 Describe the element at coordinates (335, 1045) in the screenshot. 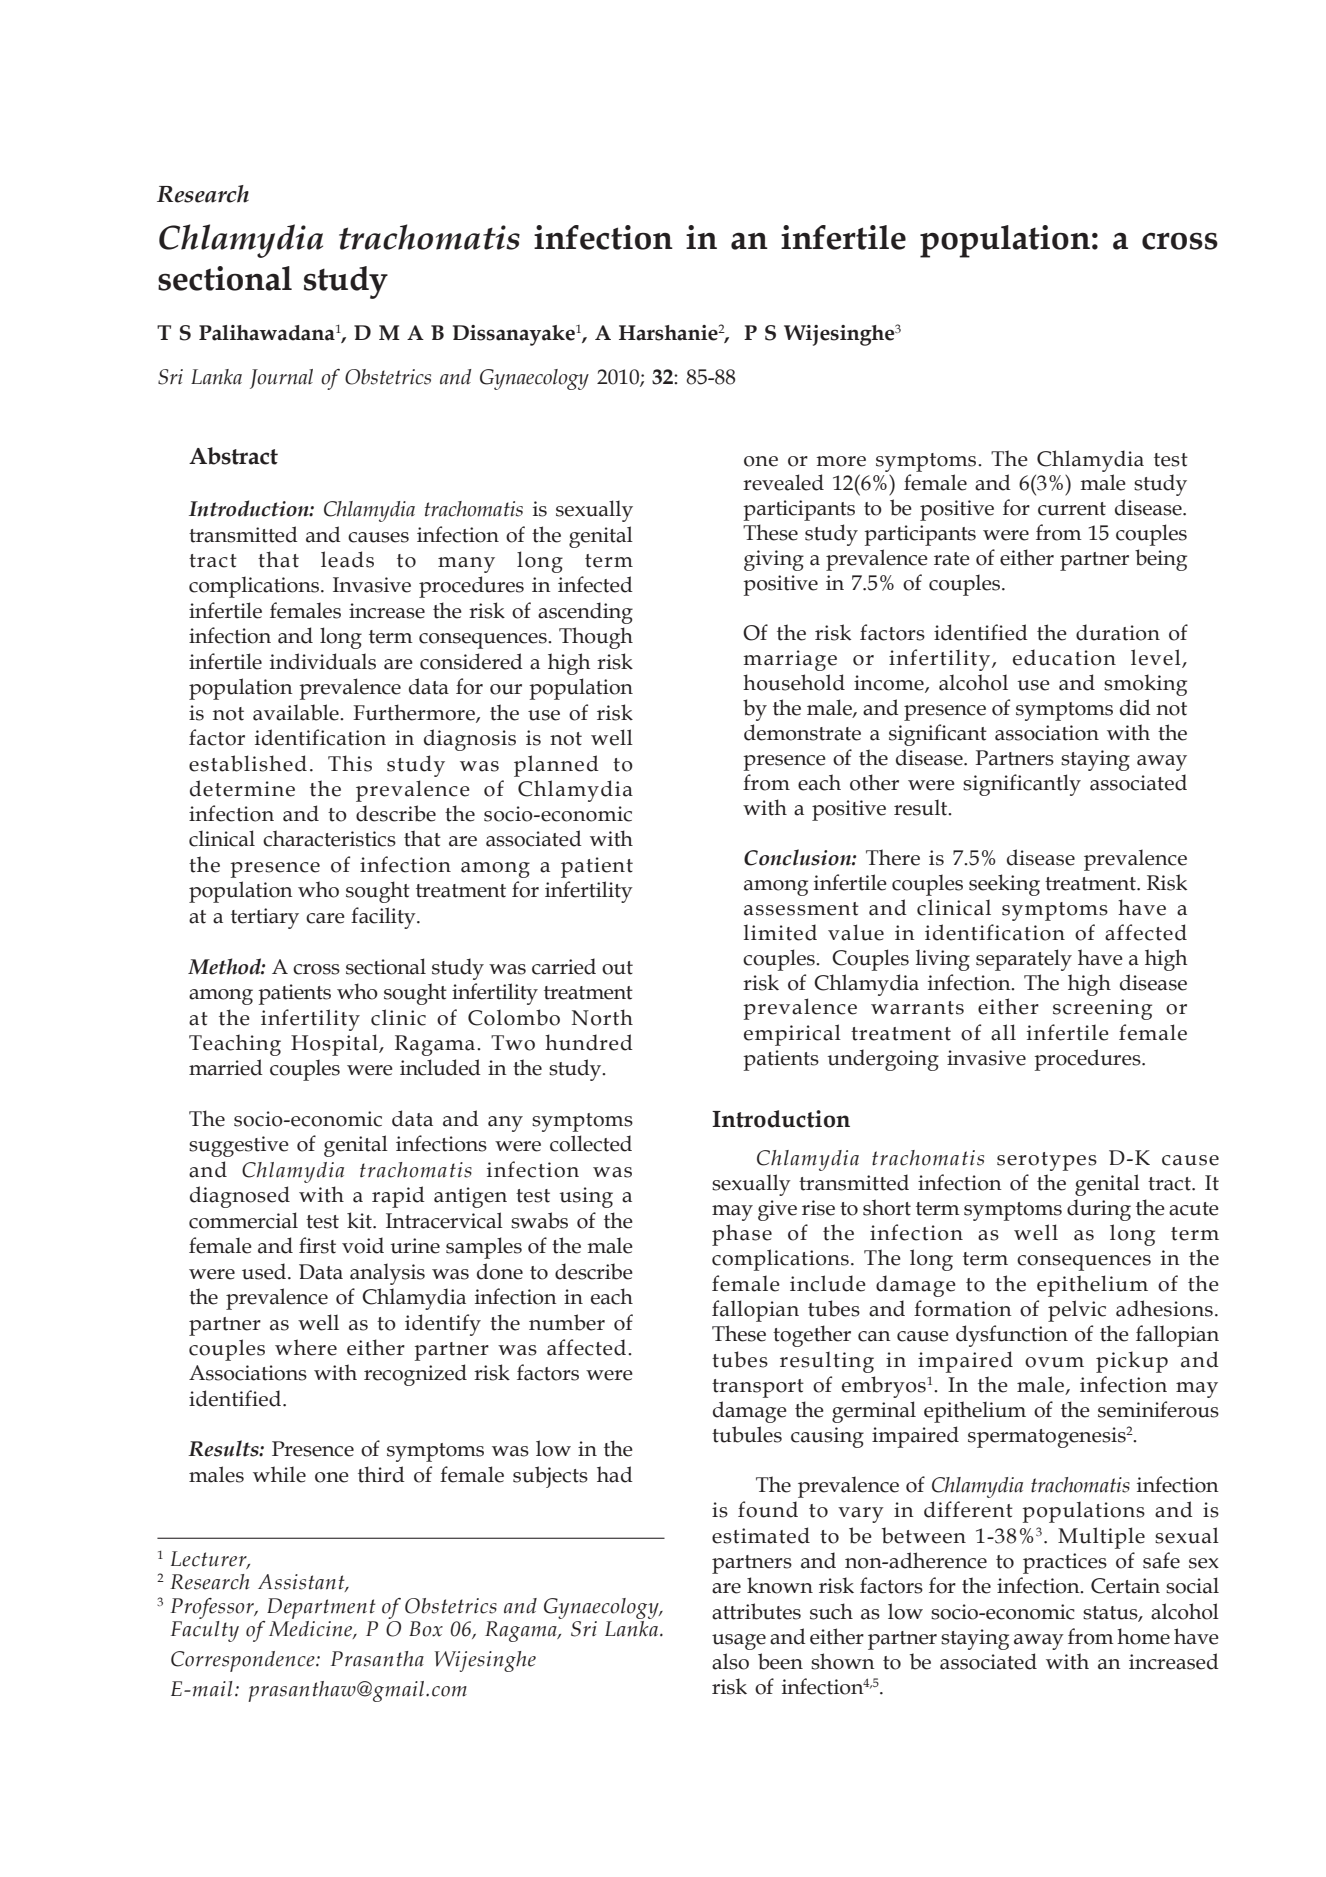

I see `Hospital` at that location.
